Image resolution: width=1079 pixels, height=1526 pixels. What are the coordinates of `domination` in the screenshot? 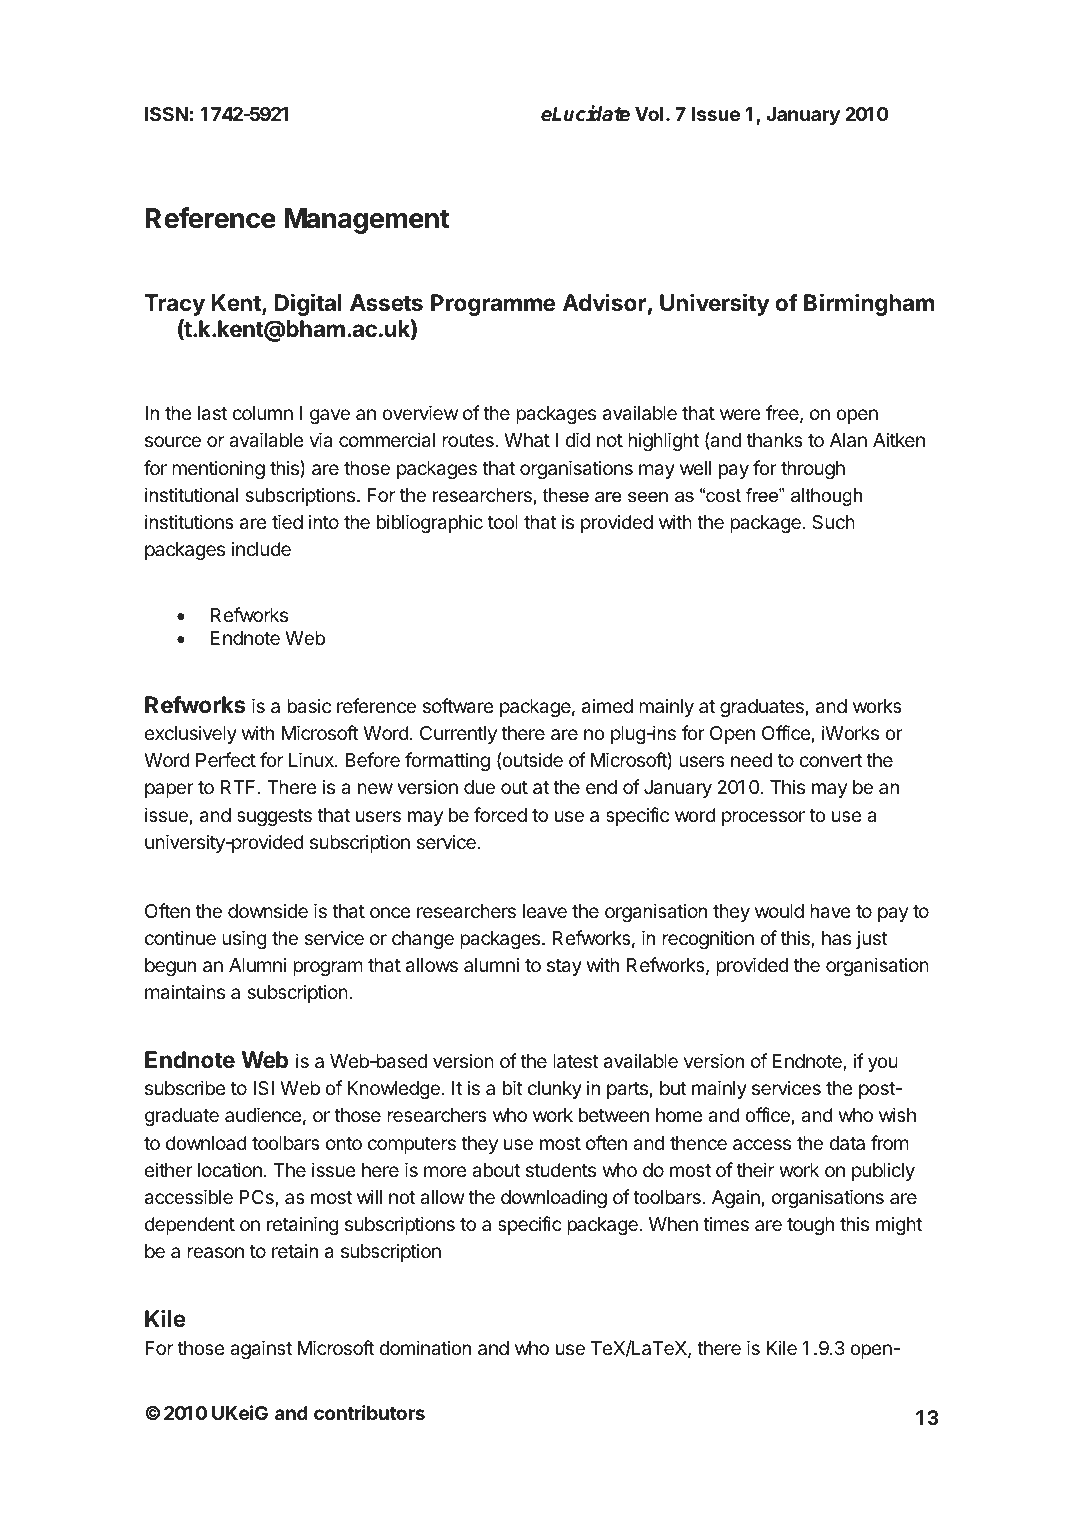 It's located at (425, 1347).
